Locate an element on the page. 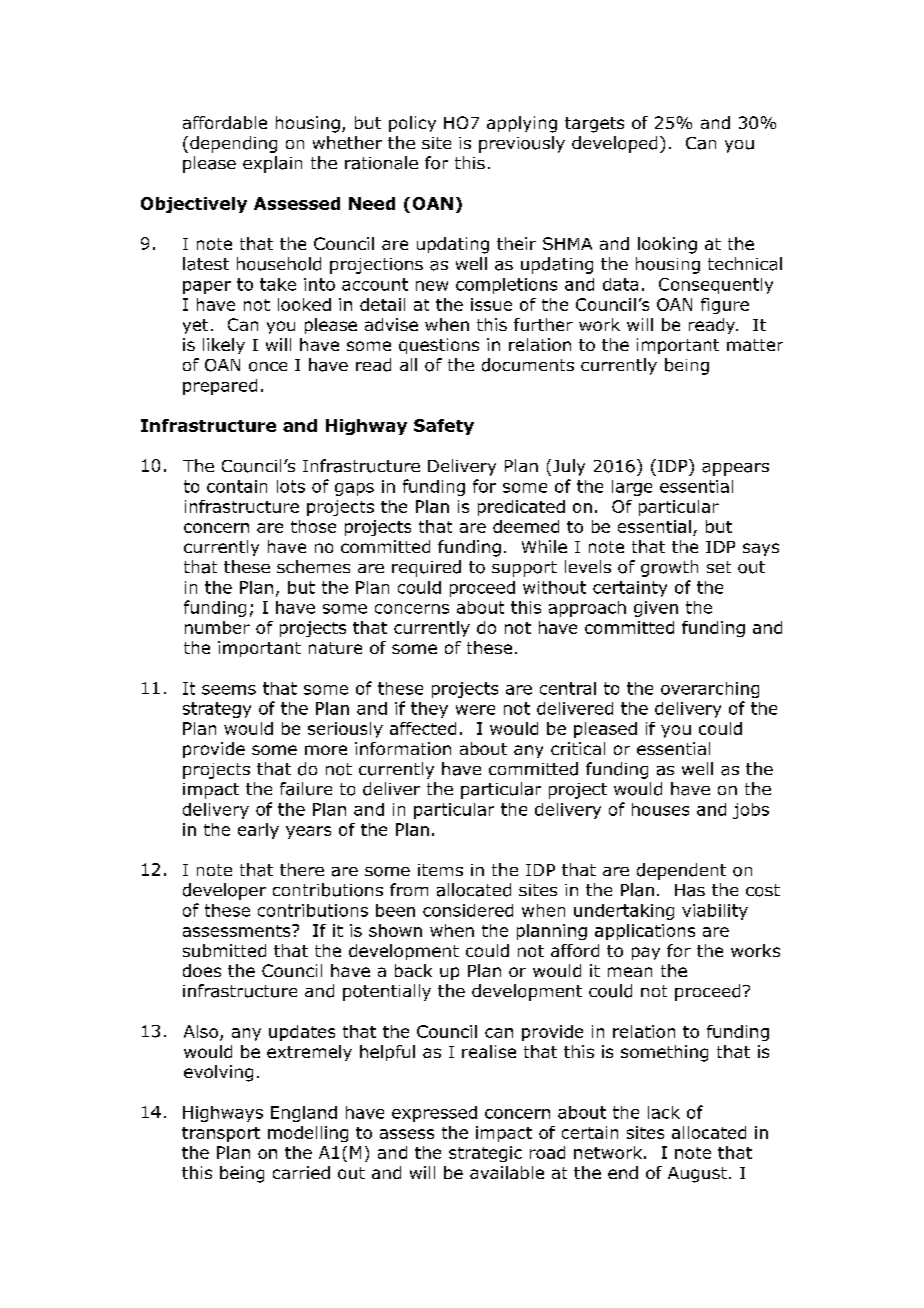 The image size is (924, 1308). developed is located at coordinates (614, 144).
